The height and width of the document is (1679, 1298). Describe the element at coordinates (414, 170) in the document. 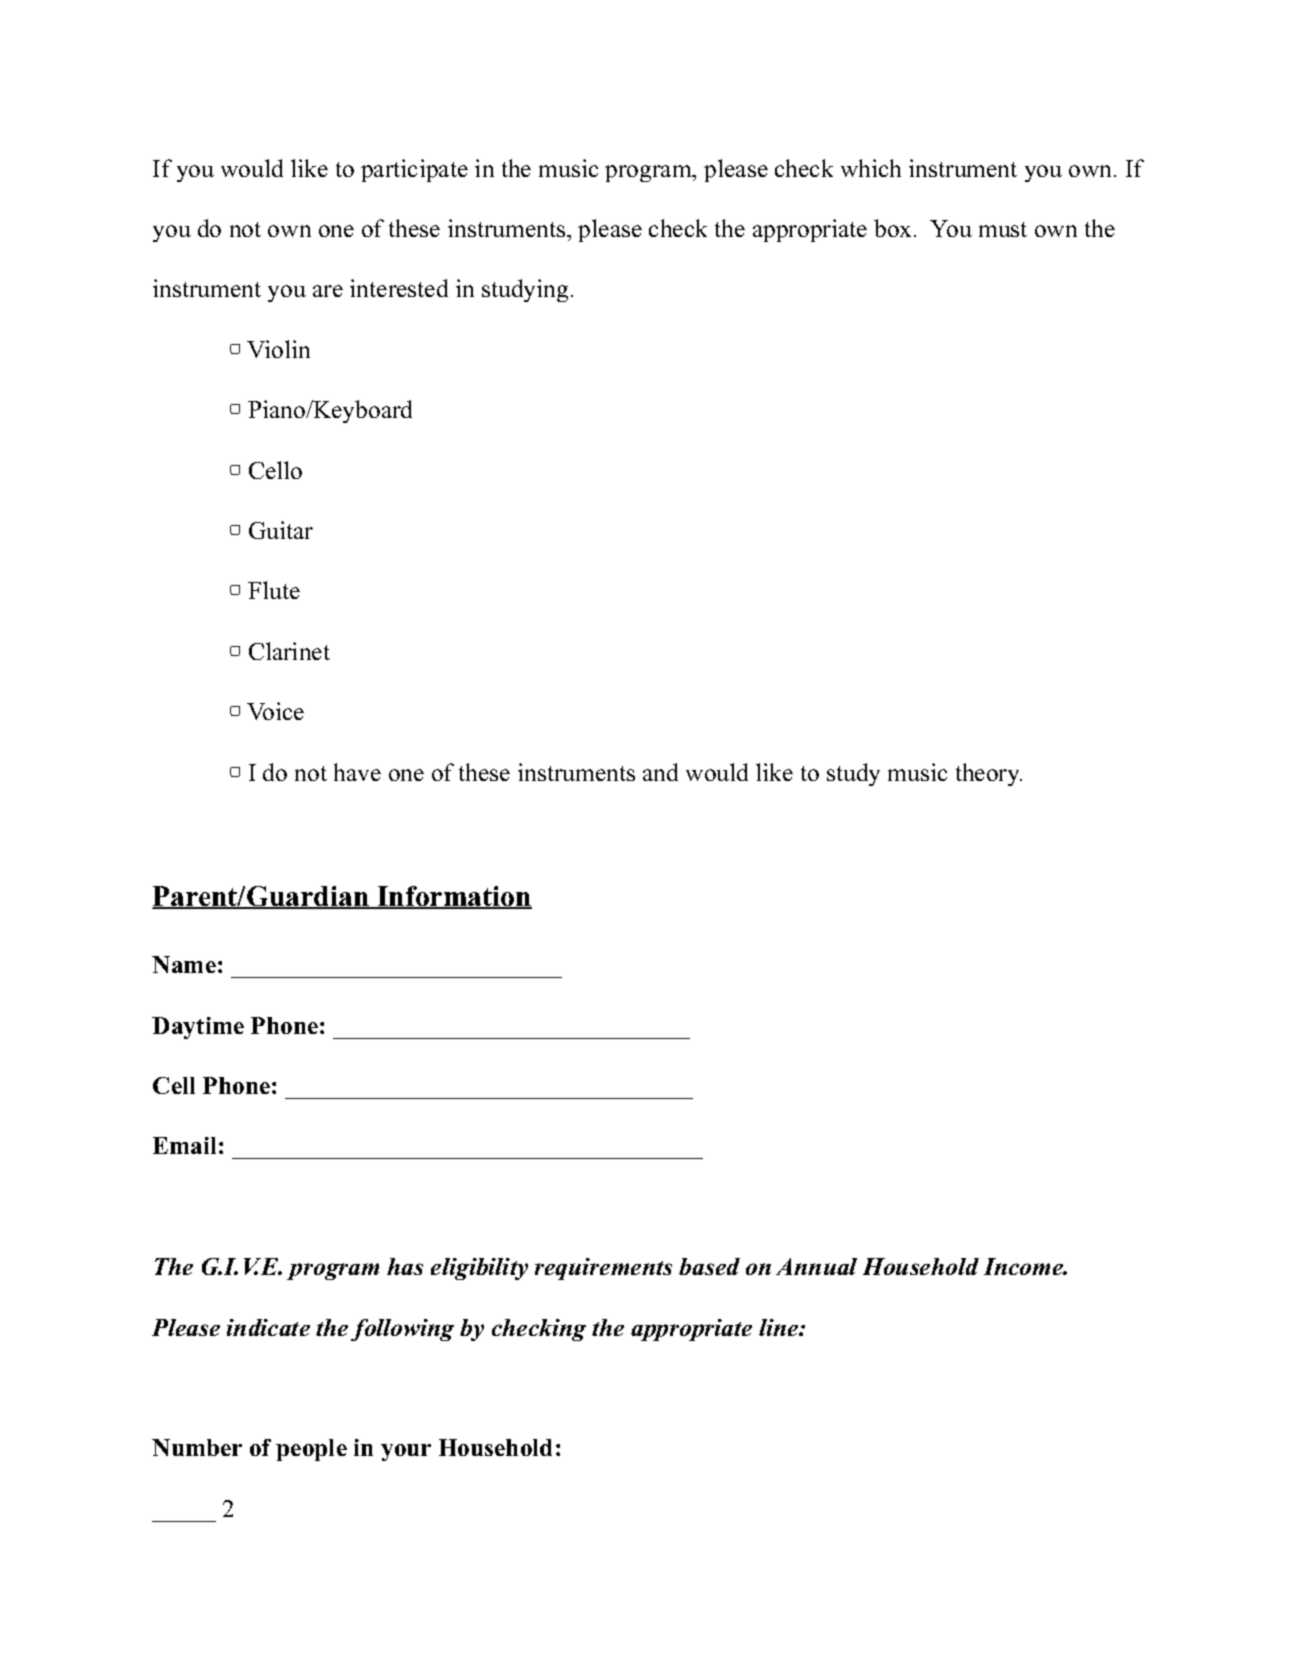

I see `participate` at that location.
